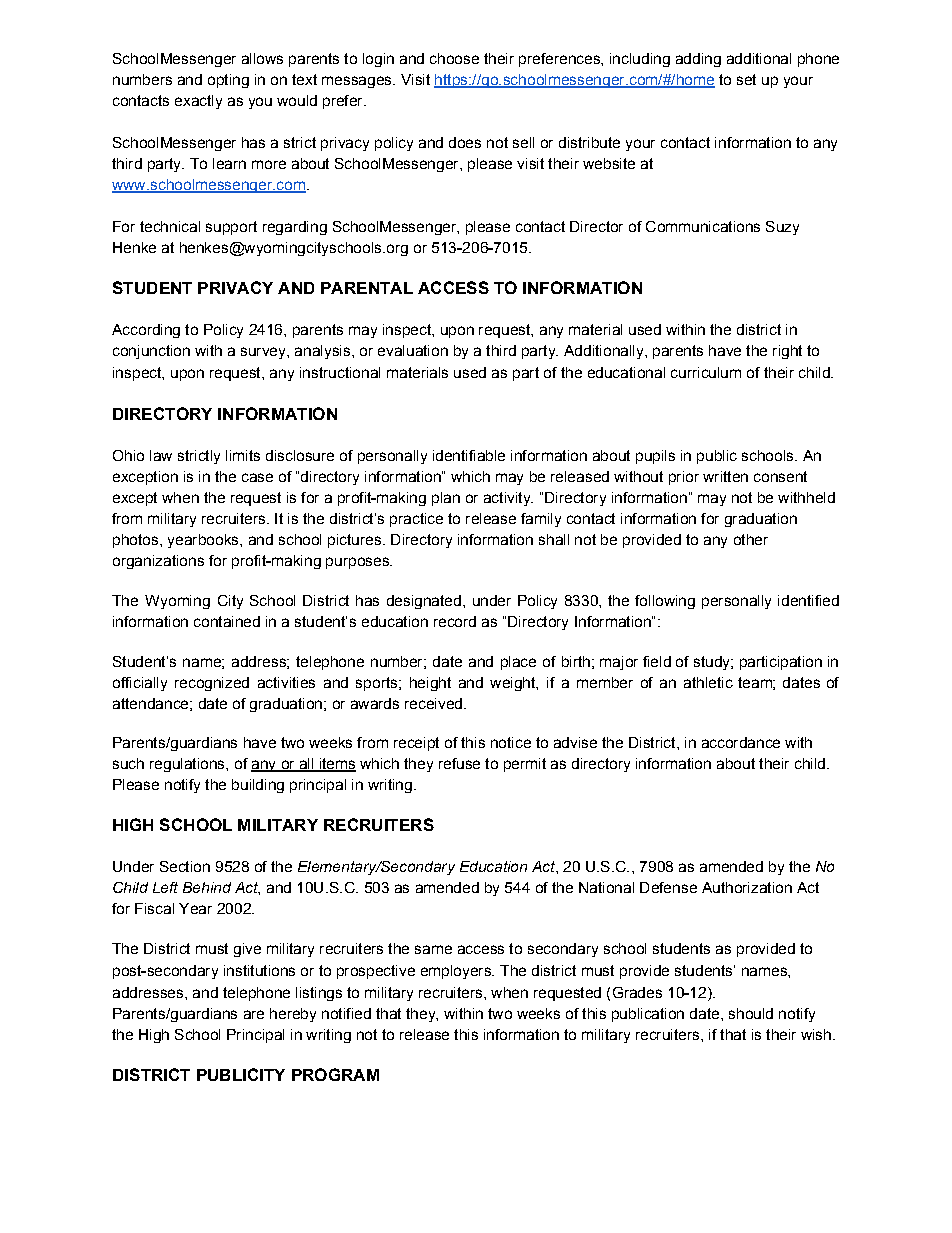 Image resolution: width=952 pixels, height=1233 pixels. What do you see at coordinates (454, 58) in the screenshot?
I see `choose` at bounding box center [454, 58].
